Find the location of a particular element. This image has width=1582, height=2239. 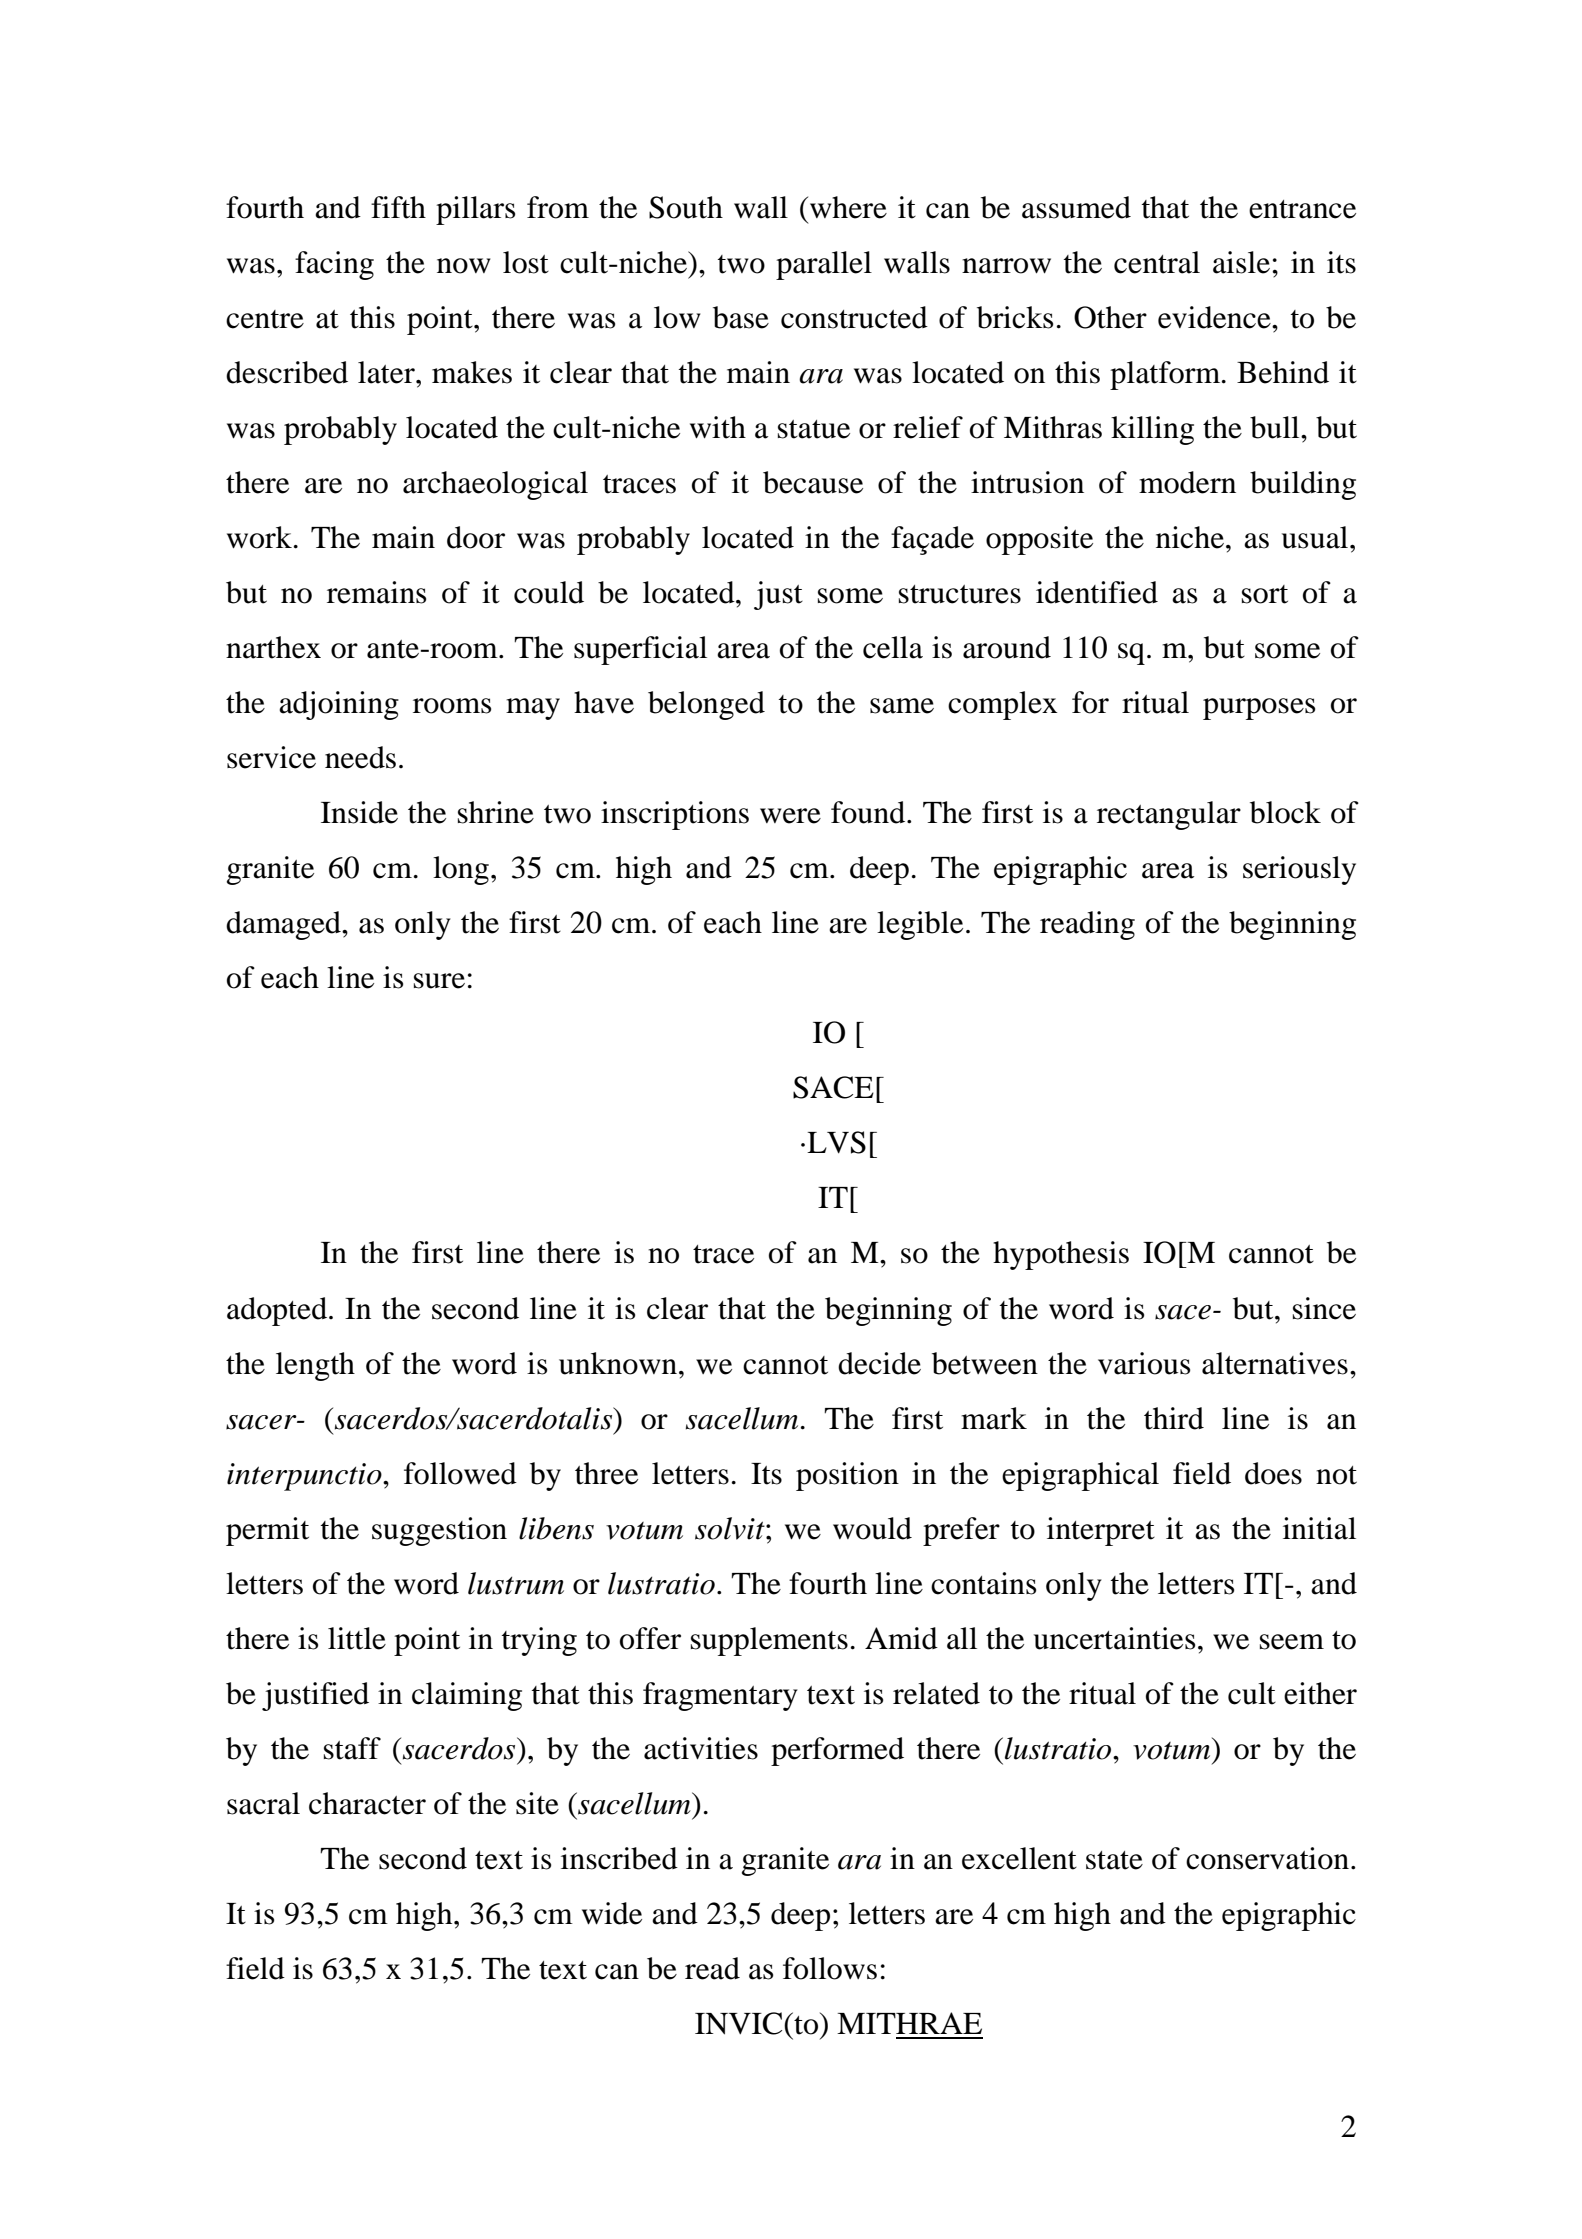

follows is located at coordinates (830, 1968).
